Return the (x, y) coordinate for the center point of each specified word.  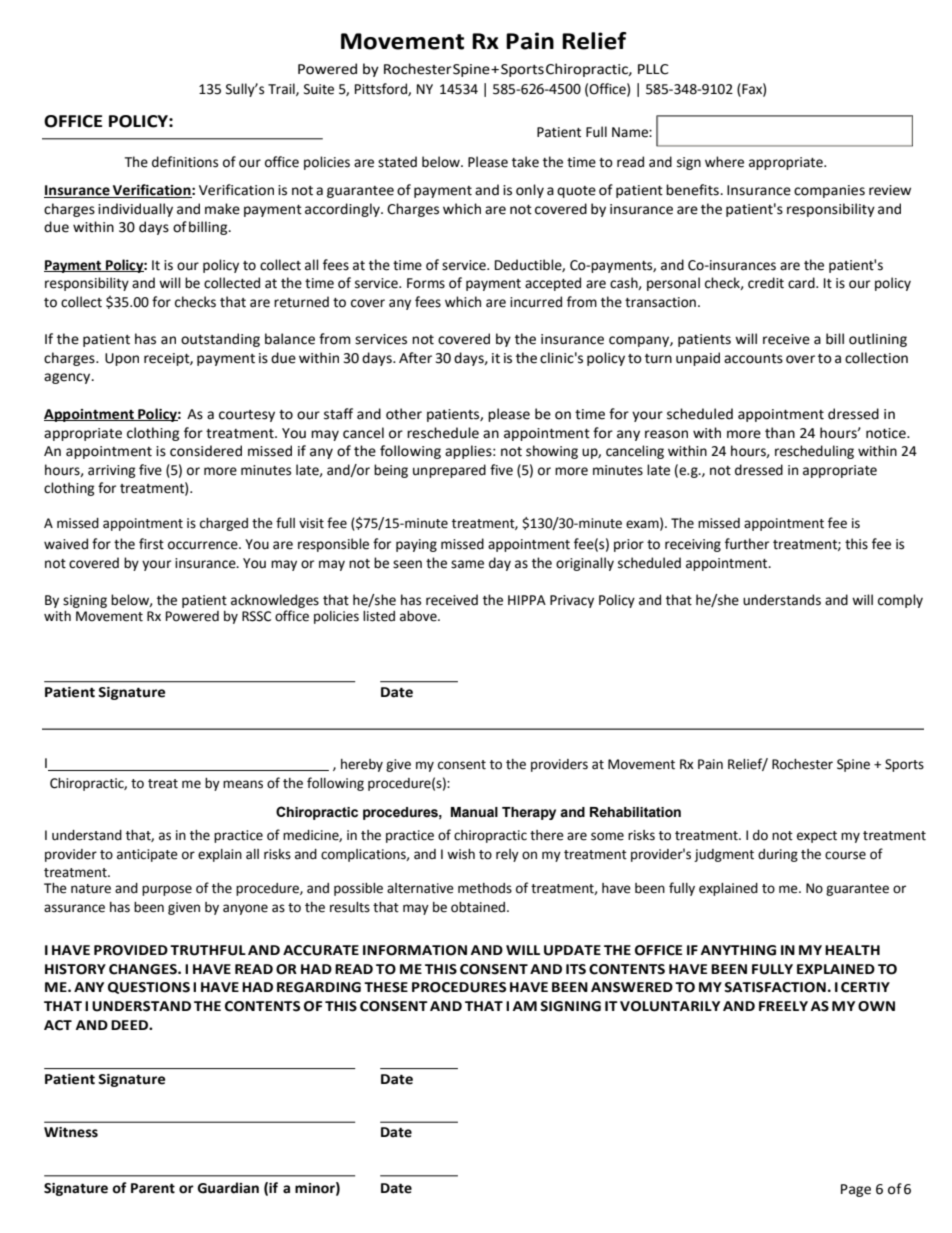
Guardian (228, 1188)
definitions (185, 162)
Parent (153, 1188)
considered (206, 451)
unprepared (449, 471)
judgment (724, 855)
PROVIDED (131, 950)
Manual (474, 812)
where (724, 162)
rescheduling (814, 452)
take (525, 162)
